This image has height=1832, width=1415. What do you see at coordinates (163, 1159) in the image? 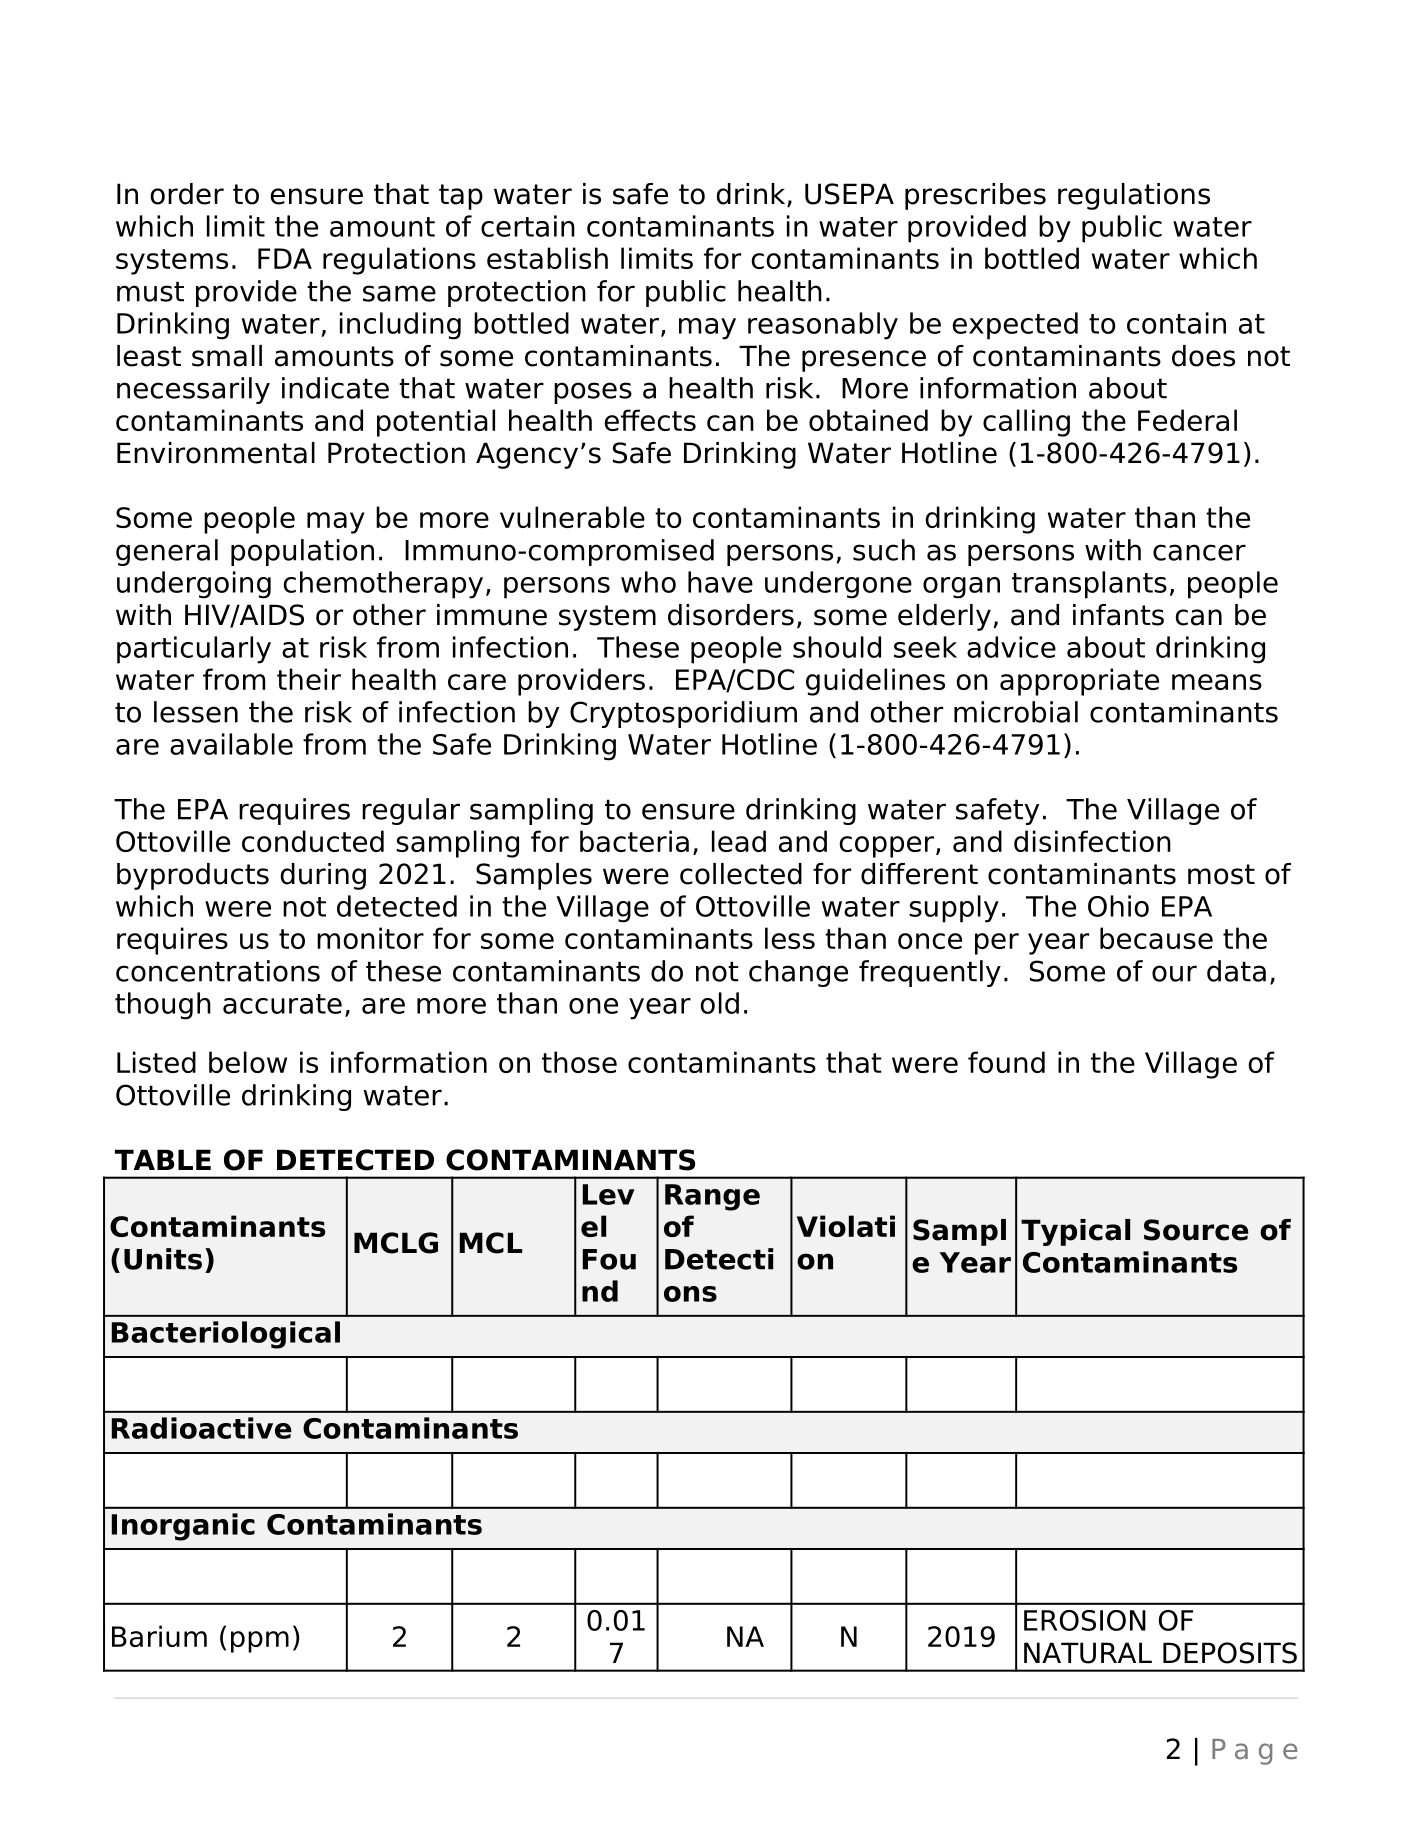
I see `TABLE` at bounding box center [163, 1159].
